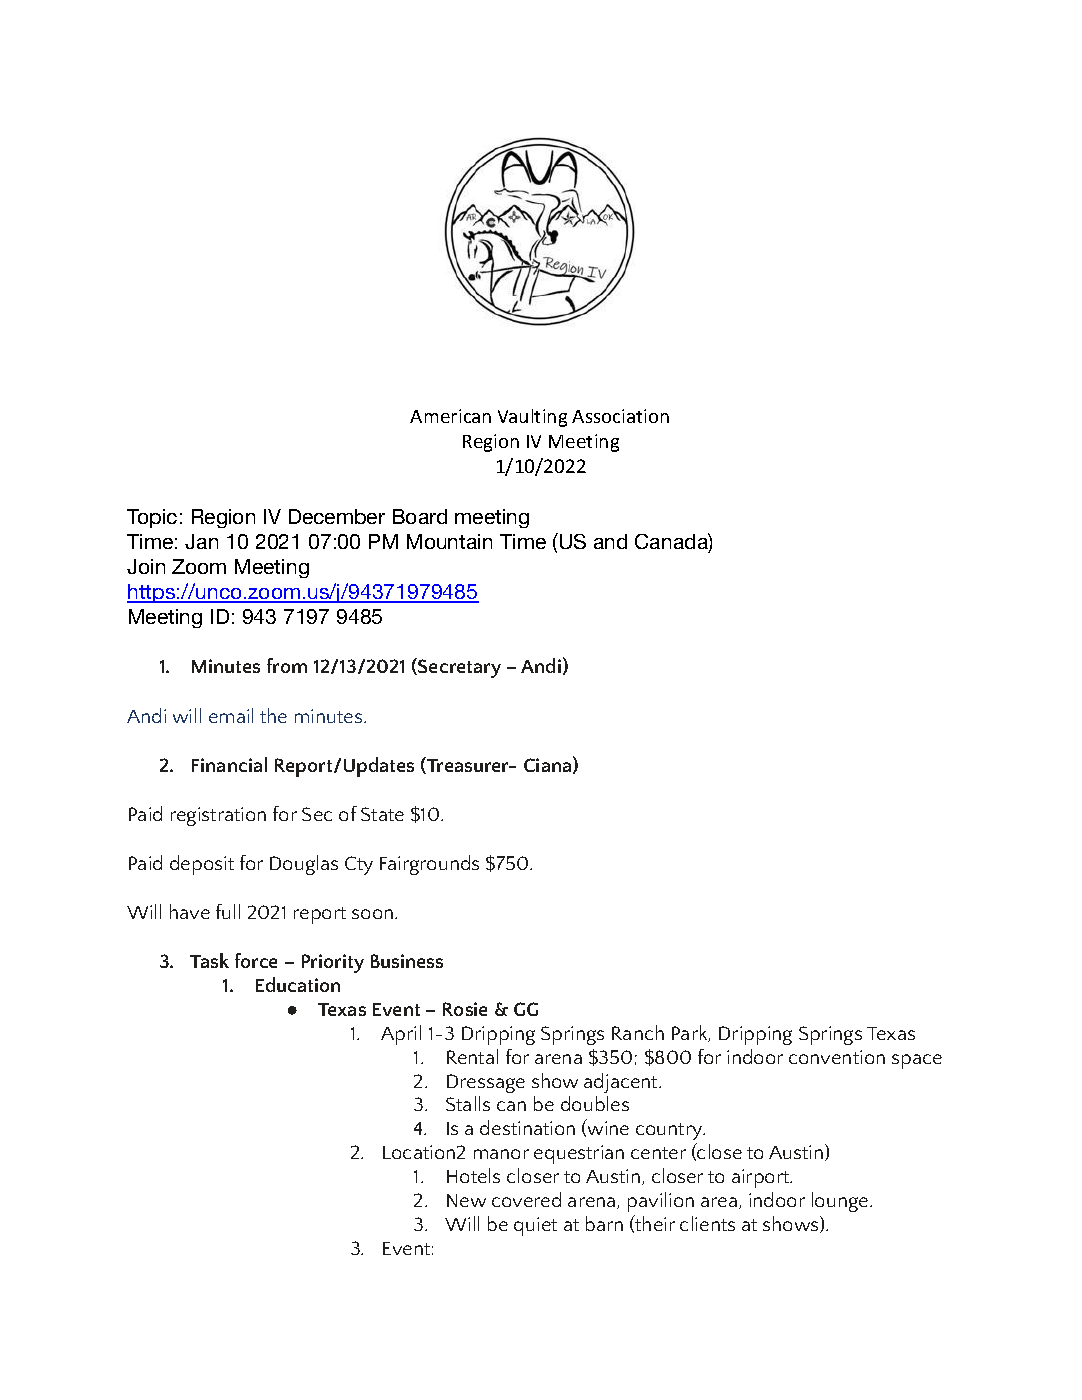 This image has width=1082, height=1400. Describe the element at coordinates (532, 418) in the image. I see `Vaulting` at that location.
